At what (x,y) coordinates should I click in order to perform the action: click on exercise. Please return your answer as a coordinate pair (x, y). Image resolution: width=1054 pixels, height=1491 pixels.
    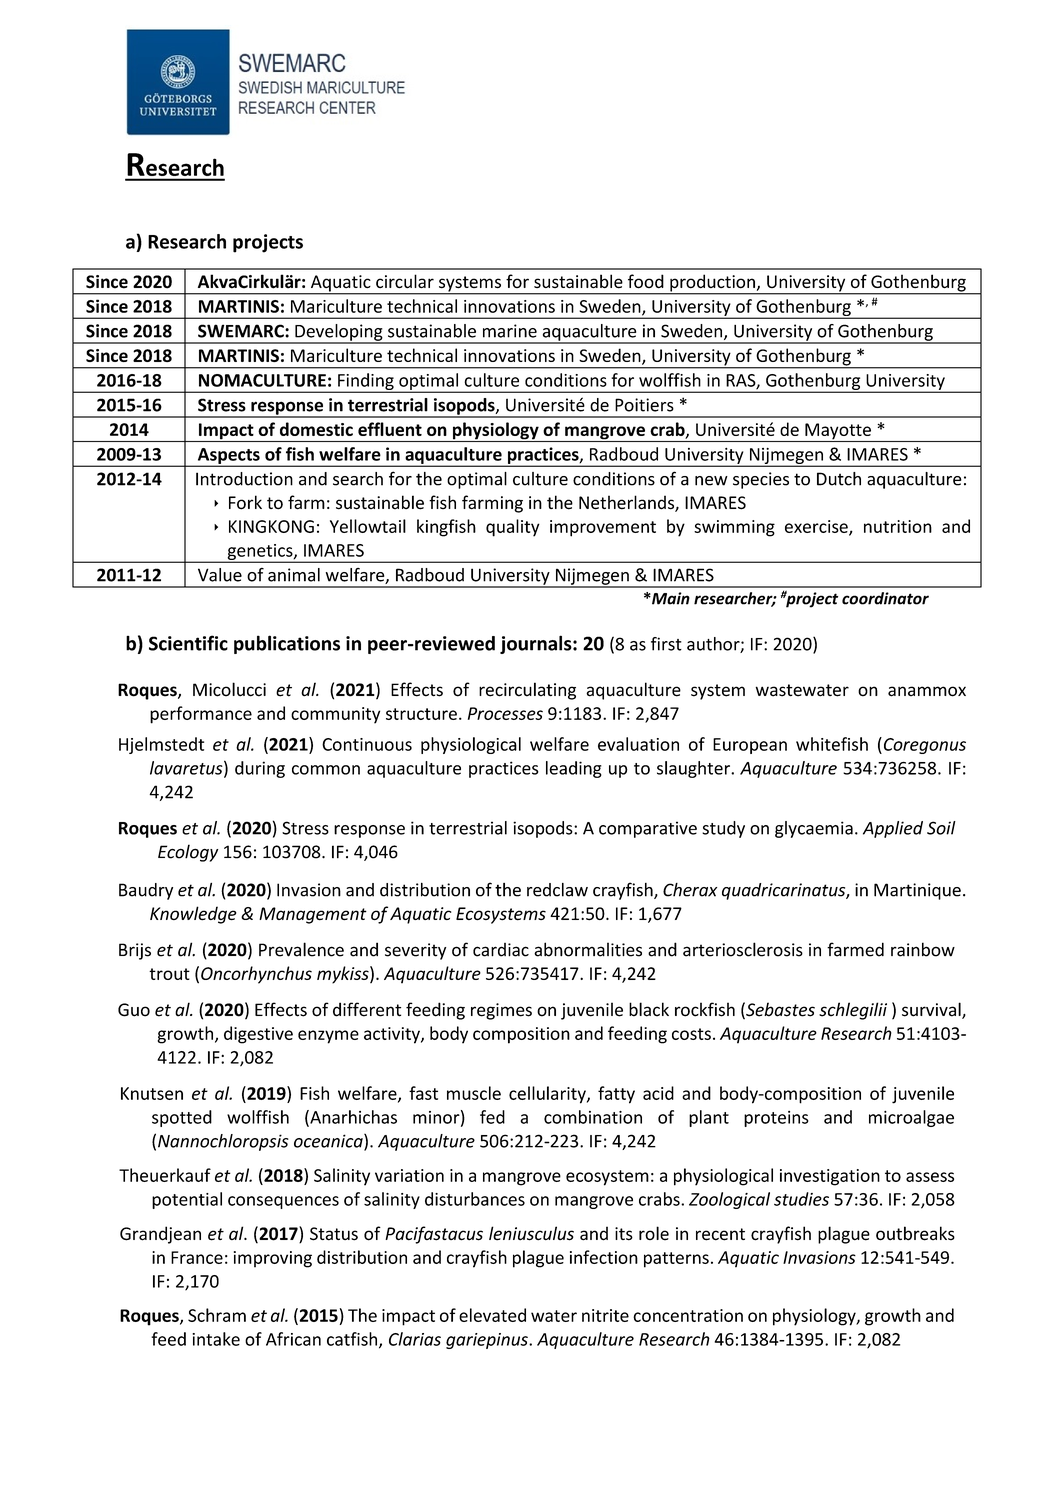
    Looking at the image, I should click on (817, 527).
